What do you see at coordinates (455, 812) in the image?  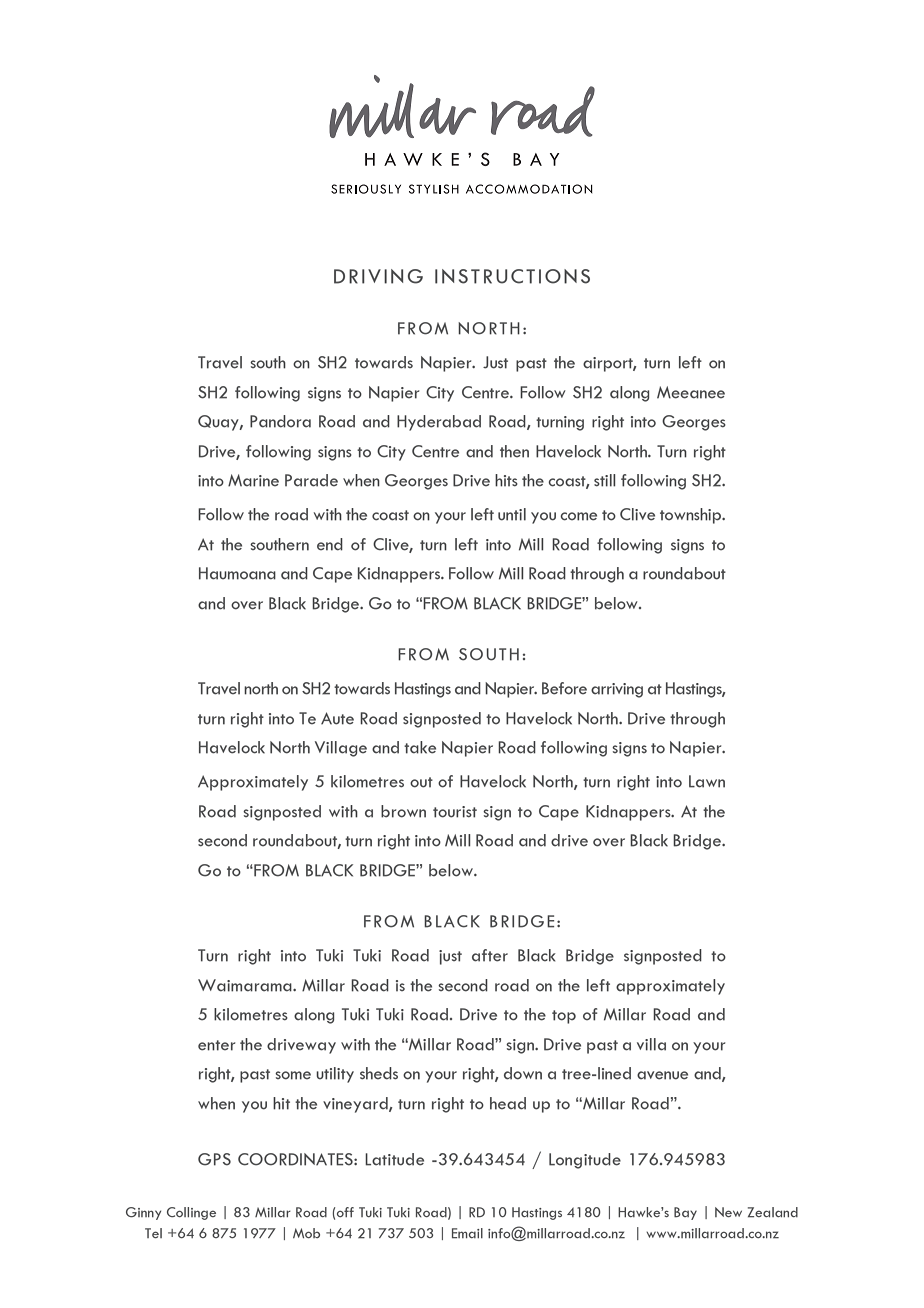 I see `tourist` at bounding box center [455, 812].
